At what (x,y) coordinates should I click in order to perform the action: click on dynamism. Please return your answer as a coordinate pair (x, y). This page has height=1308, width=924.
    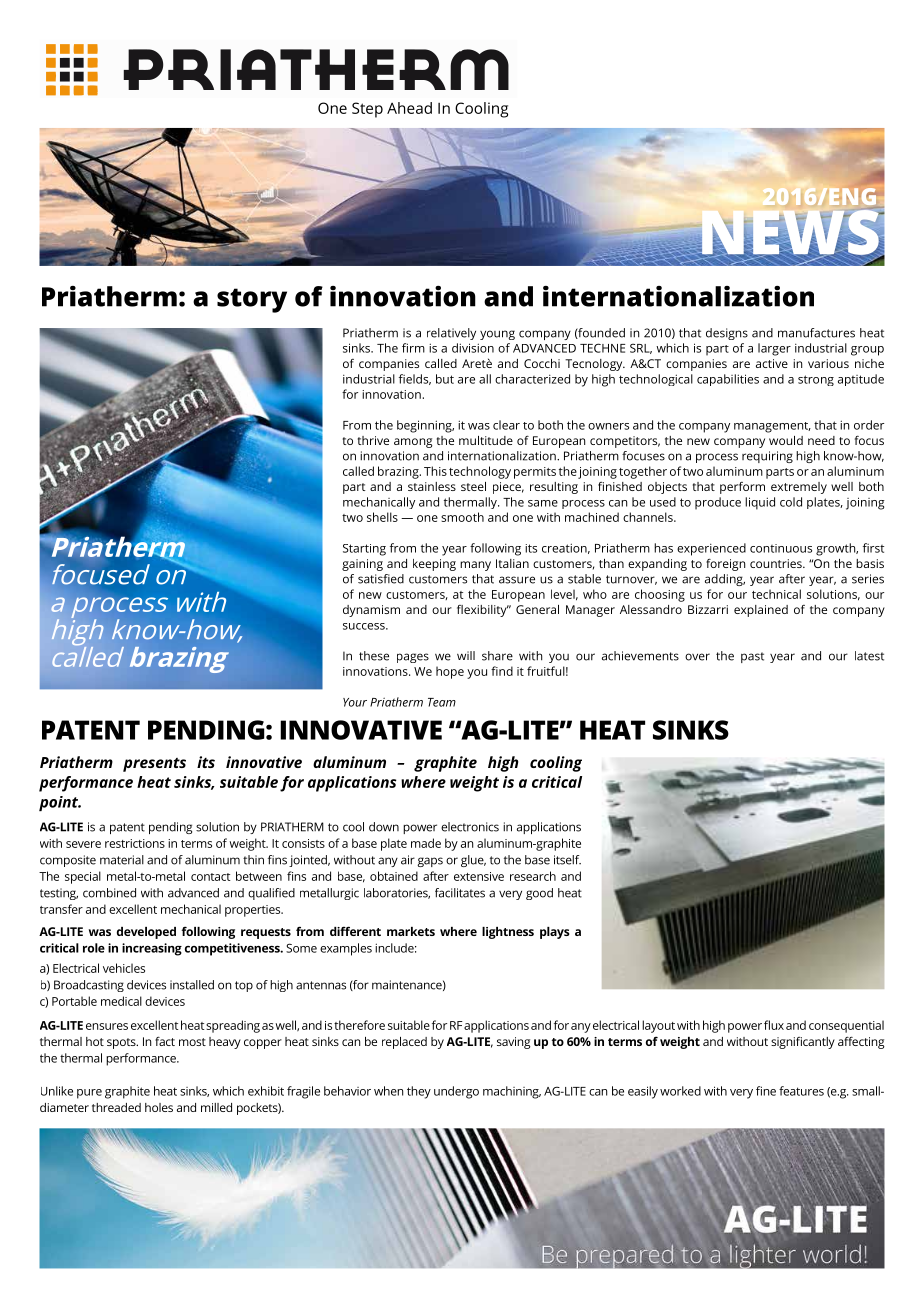
    Looking at the image, I should click on (371, 611).
